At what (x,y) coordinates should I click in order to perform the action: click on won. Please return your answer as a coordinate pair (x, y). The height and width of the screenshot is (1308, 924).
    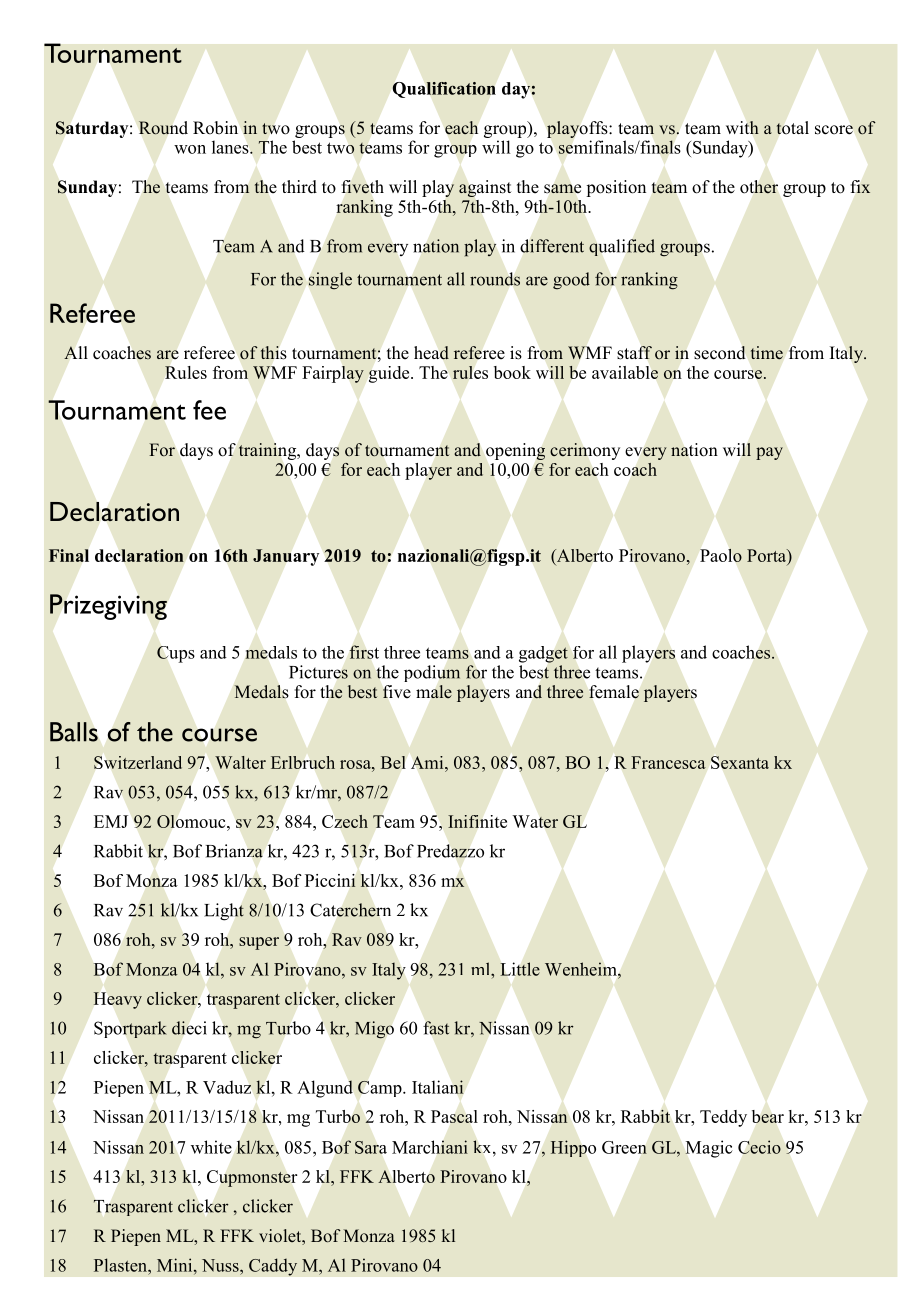
    Looking at the image, I should click on (190, 149).
